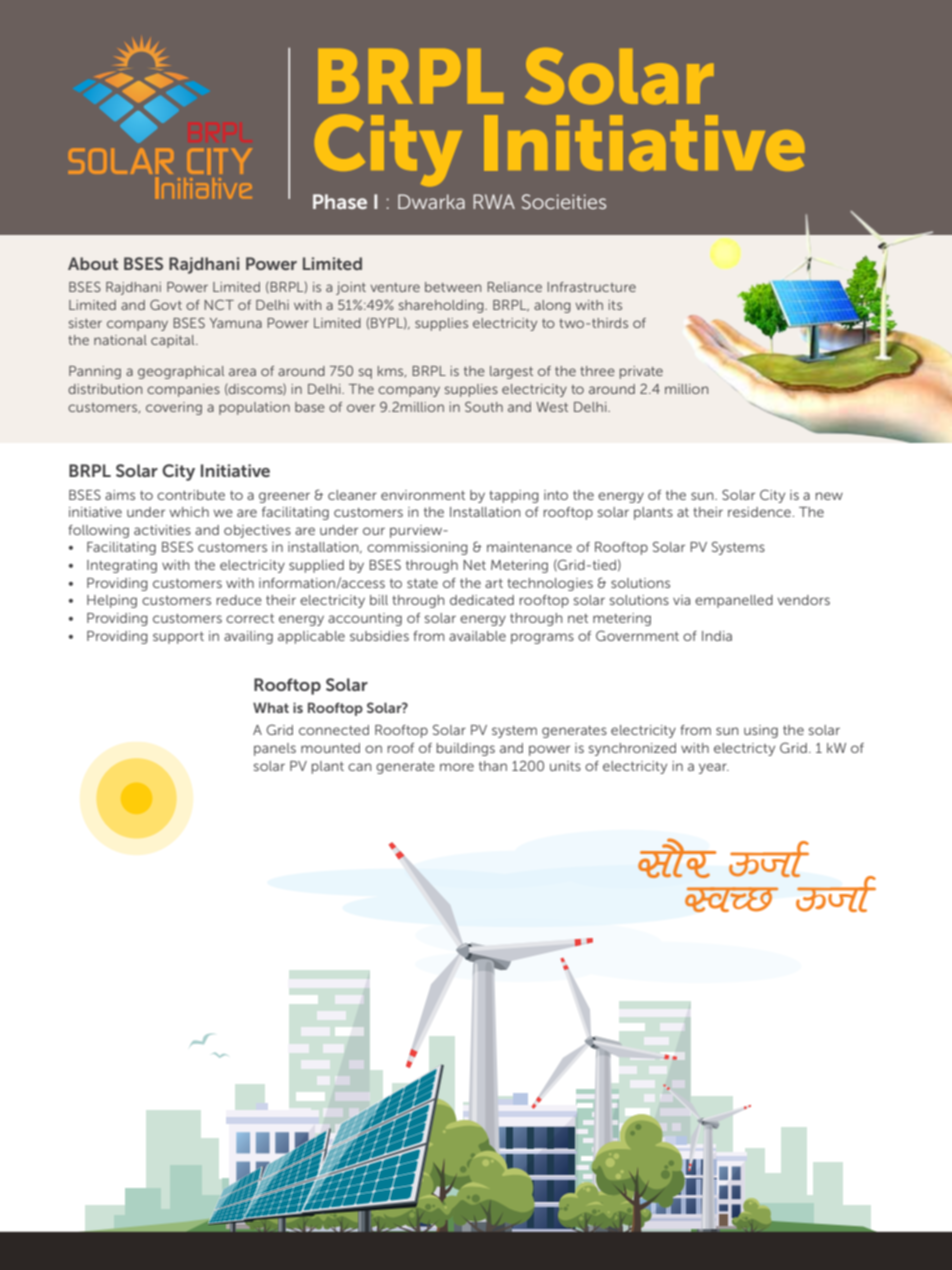  What do you see at coordinates (759, 512) in the page?
I see `residence` at bounding box center [759, 512].
